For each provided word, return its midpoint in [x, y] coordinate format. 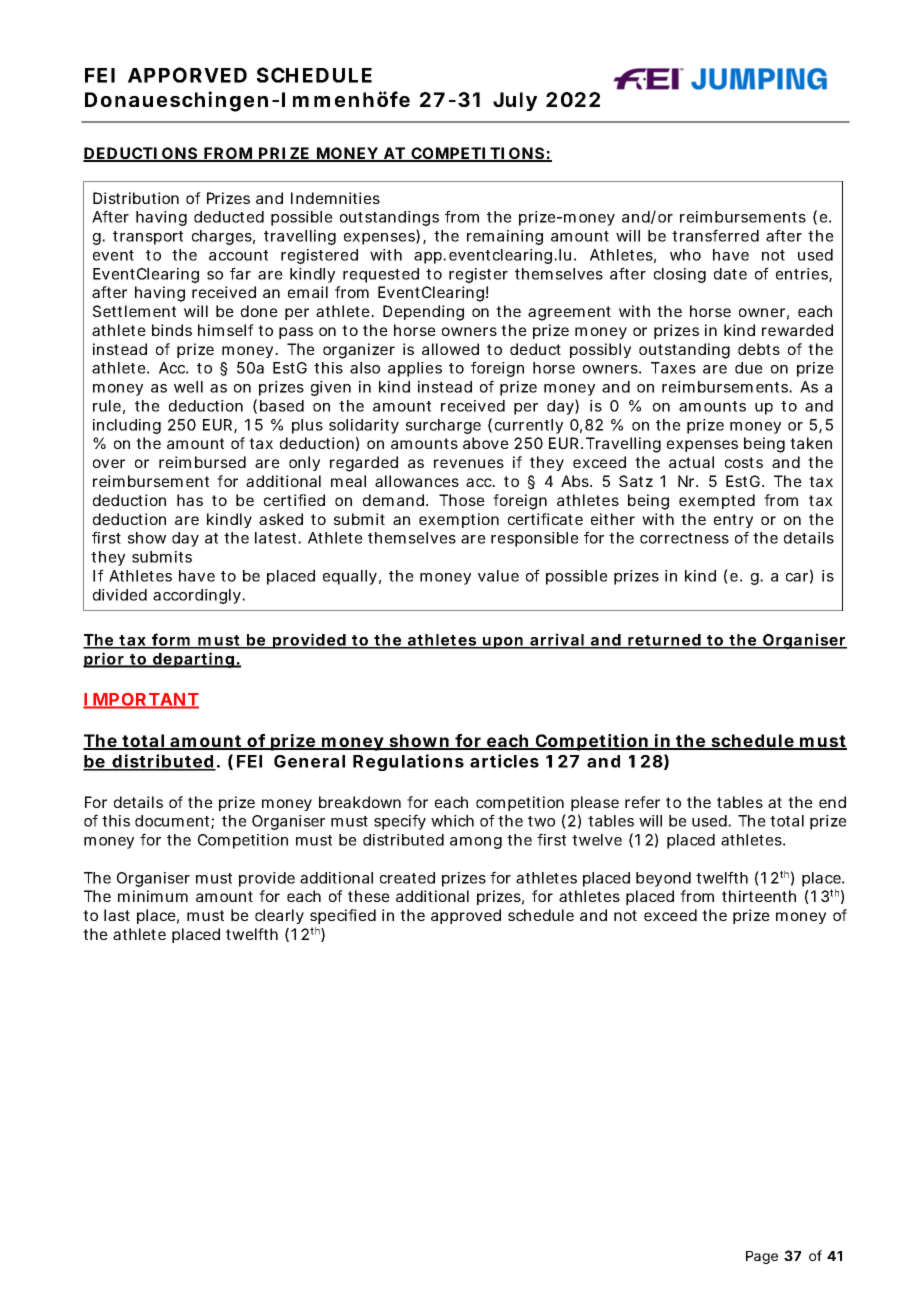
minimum [153, 896]
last [117, 915]
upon [503, 643]
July [515, 101]
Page [762, 1257]
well [188, 387]
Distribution [136, 198]
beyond [663, 879]
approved [466, 916]
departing [193, 660]
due [749, 368]
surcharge [443, 426]
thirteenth [759, 896]
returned [664, 641]
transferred [715, 235]
